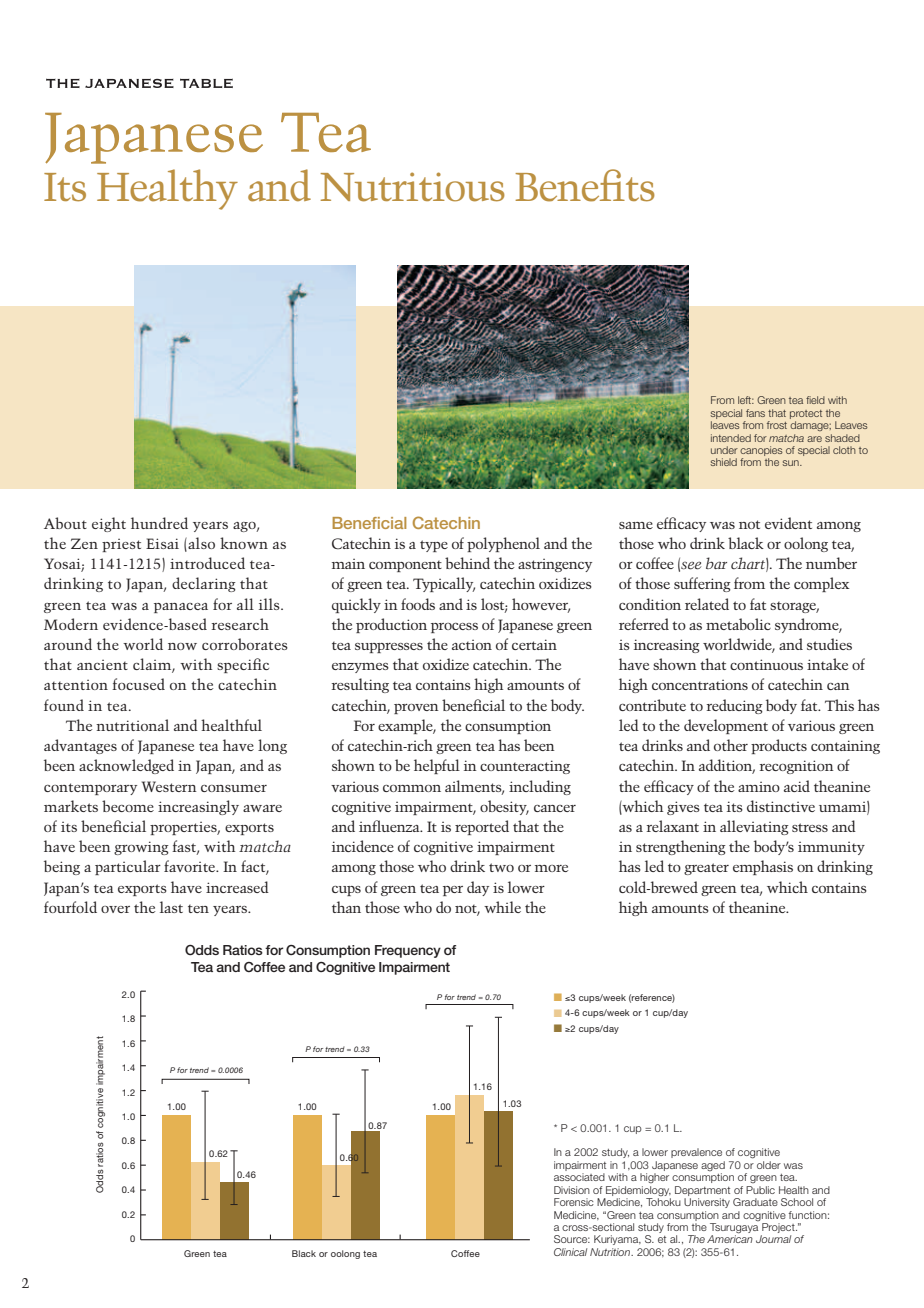 This document has height=1308, width=924. Describe the element at coordinates (413, 187) in the document. I see `Nutritious` at that location.
